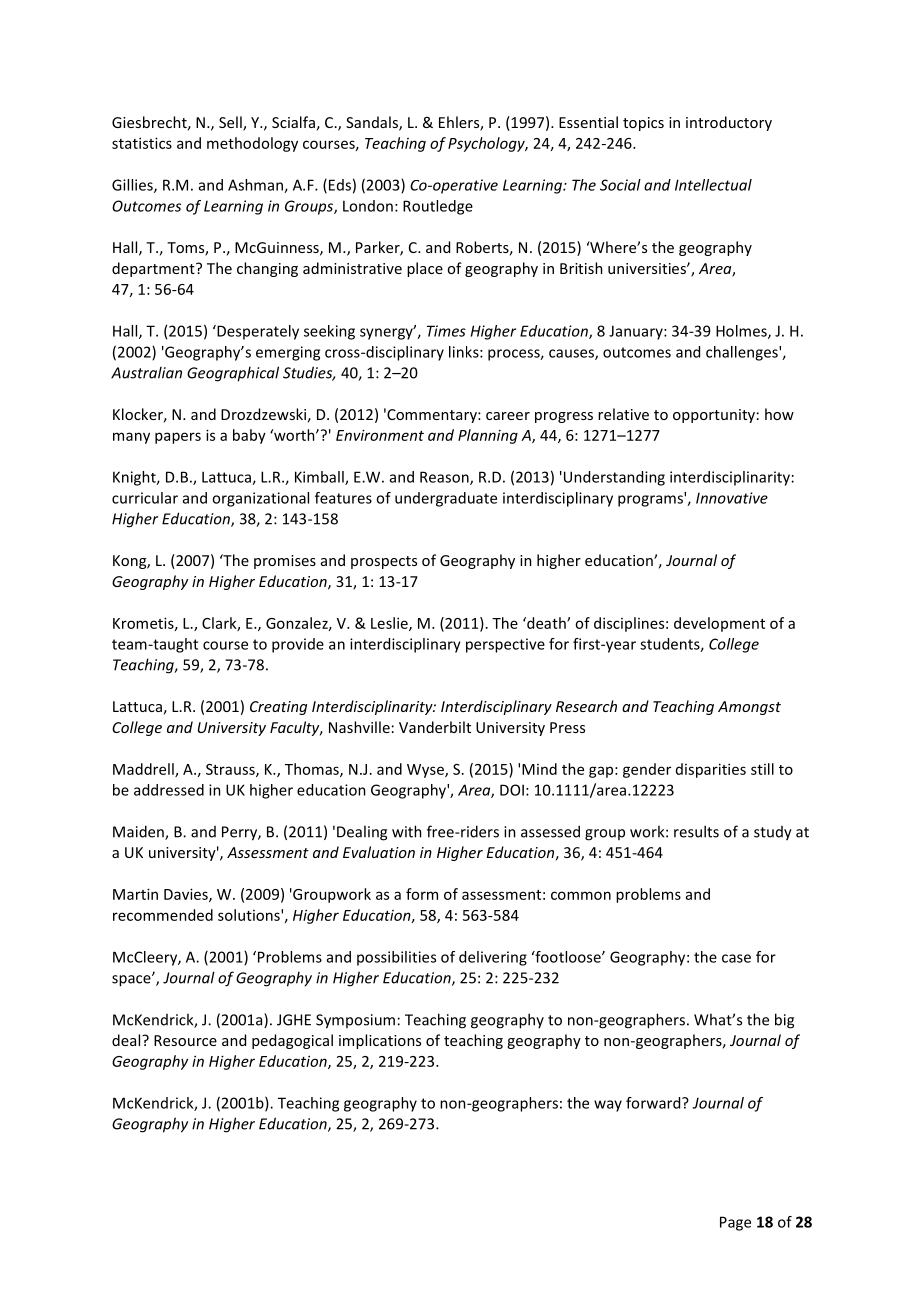  I want to click on Sell, so click(231, 123).
